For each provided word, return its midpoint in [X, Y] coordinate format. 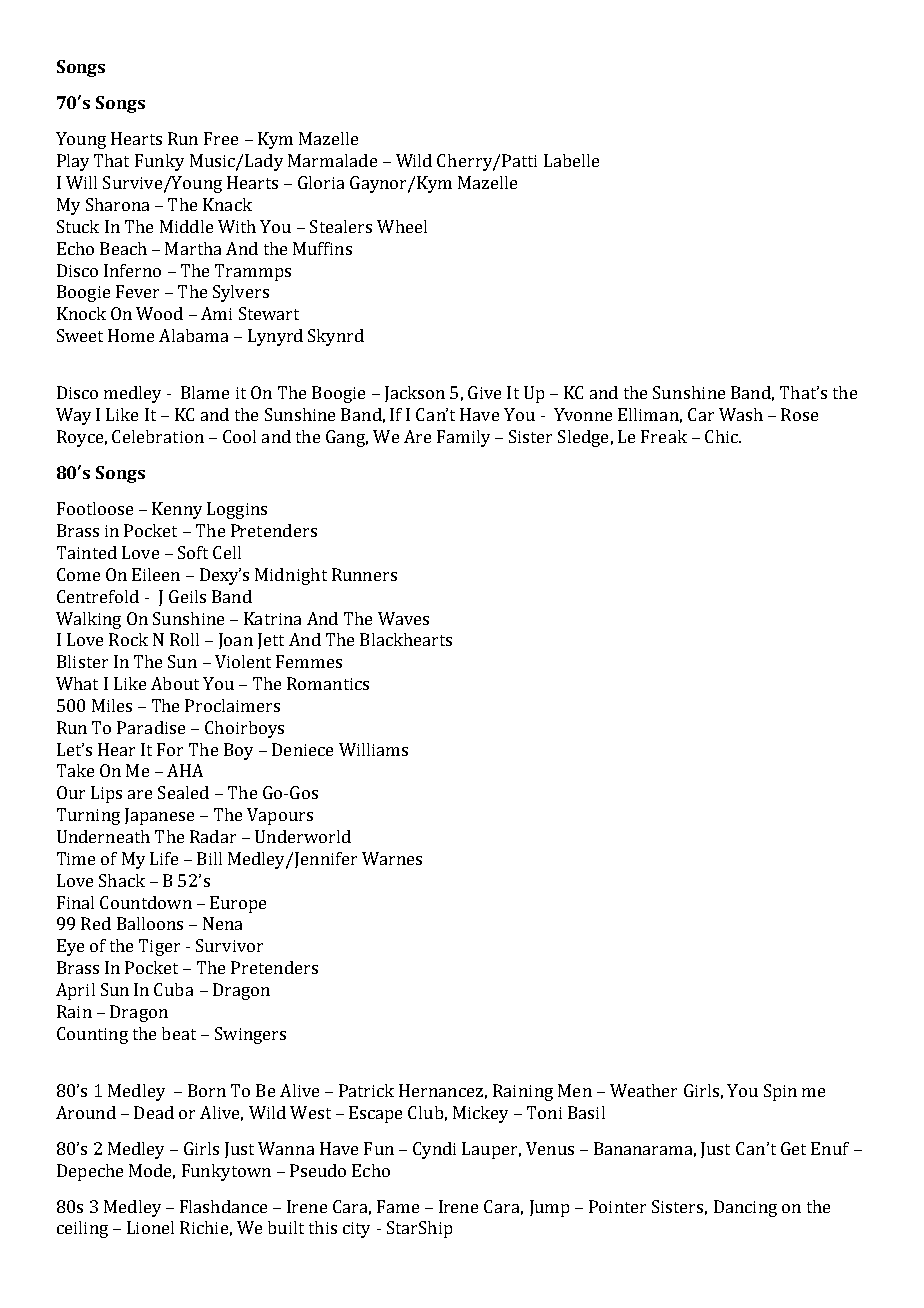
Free [221, 138]
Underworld [303, 836]
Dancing [745, 1208]
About [175, 683]
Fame [398, 1206]
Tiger [159, 947]
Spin [780, 1092]
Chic [722, 436]
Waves [403, 618]
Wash [741, 414]
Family [463, 438]
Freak [664, 436]
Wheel [402, 226]
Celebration [158, 436]
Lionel [150, 1227]
